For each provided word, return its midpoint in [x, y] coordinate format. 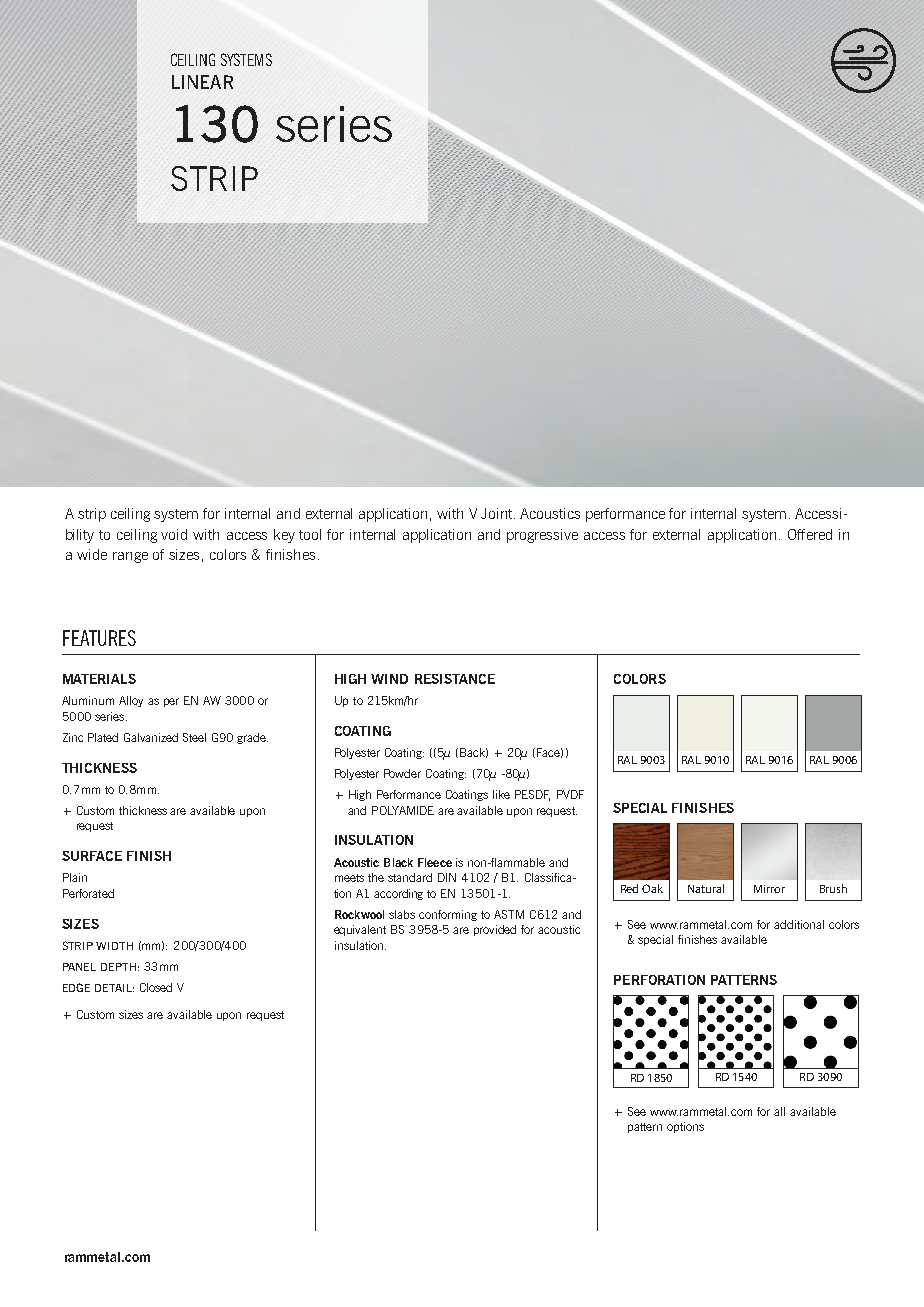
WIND [389, 679]
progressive [542, 536]
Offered [810, 534]
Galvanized [151, 737]
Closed [156, 987]
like [501, 794]
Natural [706, 888]
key [284, 536]
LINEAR [202, 82]
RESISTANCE [455, 679]
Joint [498, 513]
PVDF [570, 794]
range [130, 557]
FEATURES [99, 638]
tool [310, 534]
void [174, 534]
